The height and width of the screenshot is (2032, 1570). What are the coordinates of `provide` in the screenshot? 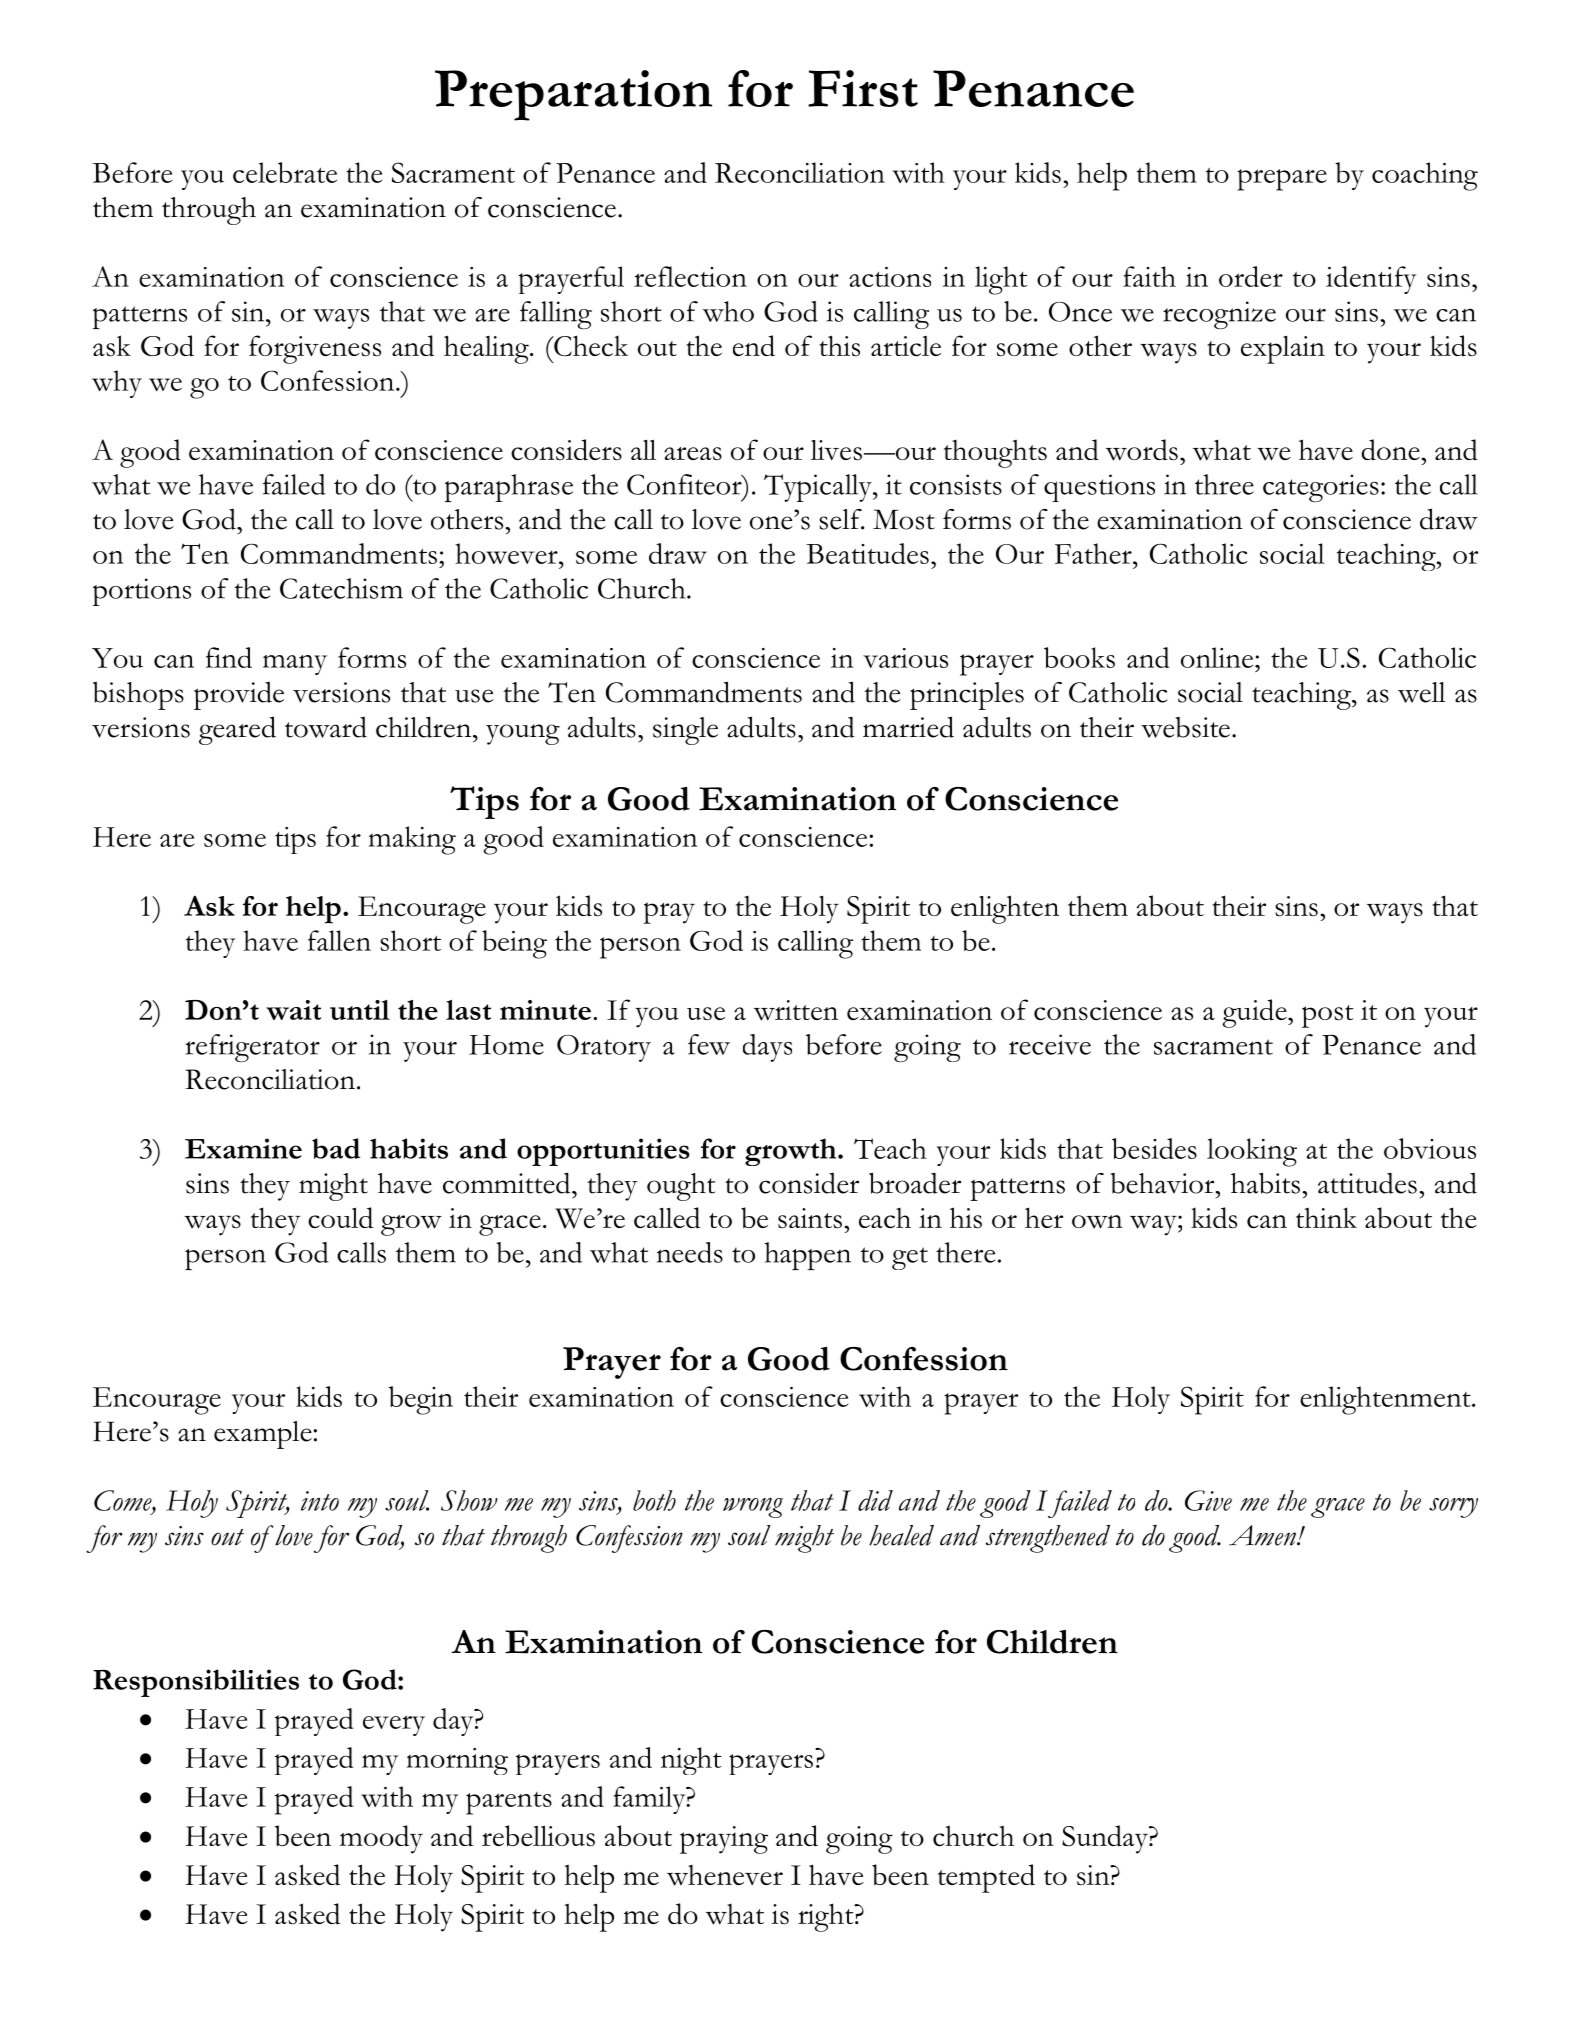 It's located at (239, 696).
